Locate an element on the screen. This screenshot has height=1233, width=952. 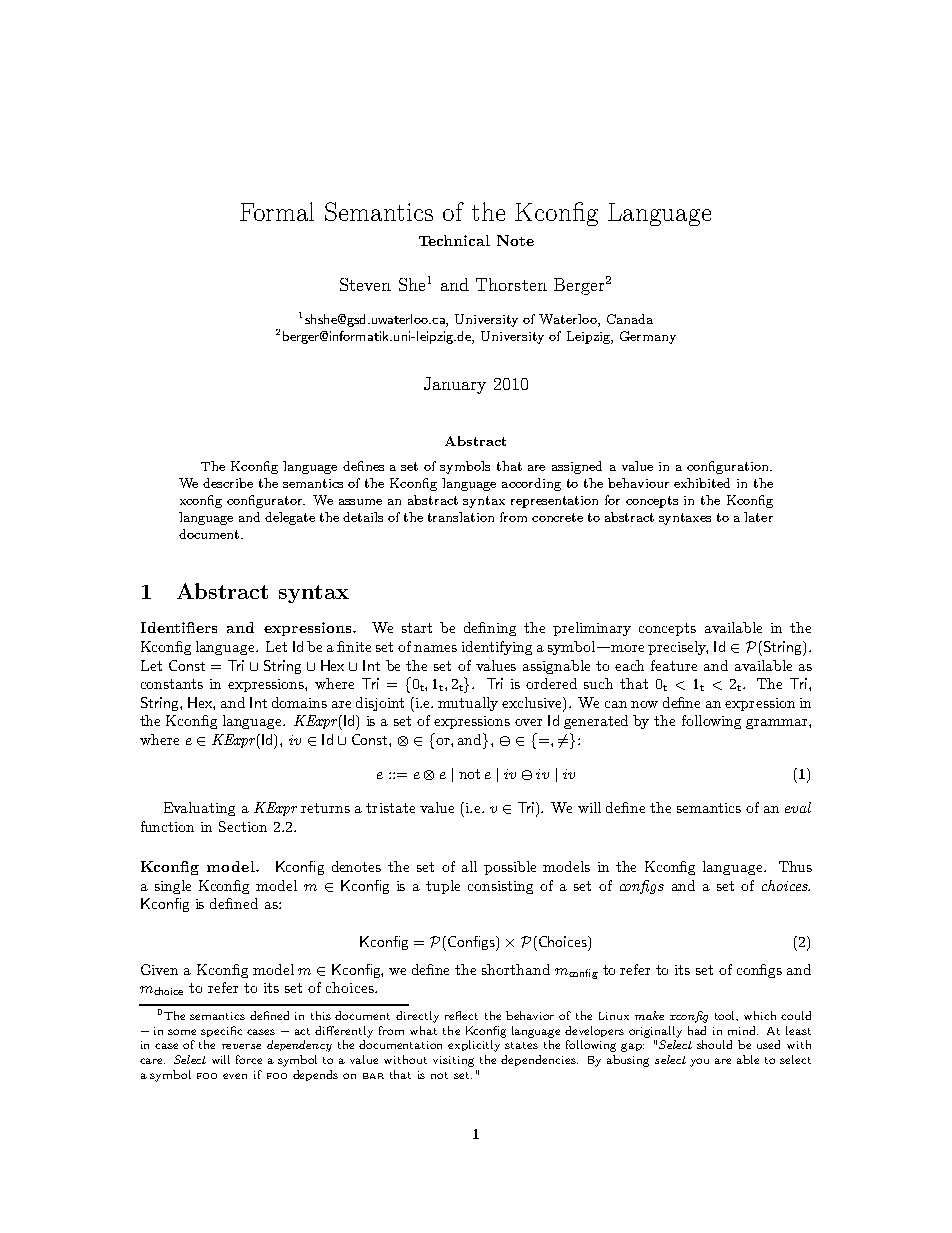
Identifiers is located at coordinates (179, 627).
